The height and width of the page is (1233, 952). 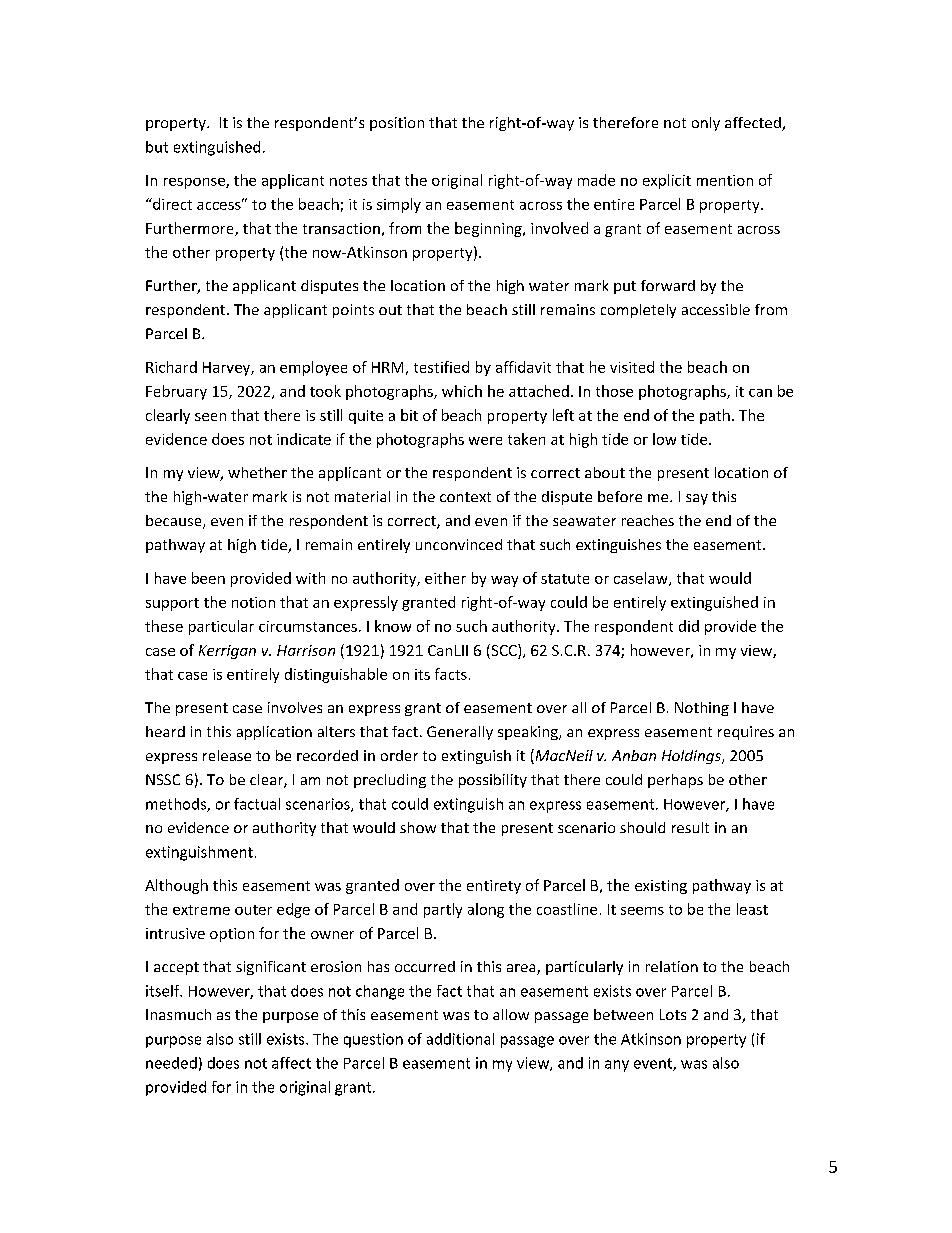 I want to click on Inasmuch, so click(x=178, y=1014).
